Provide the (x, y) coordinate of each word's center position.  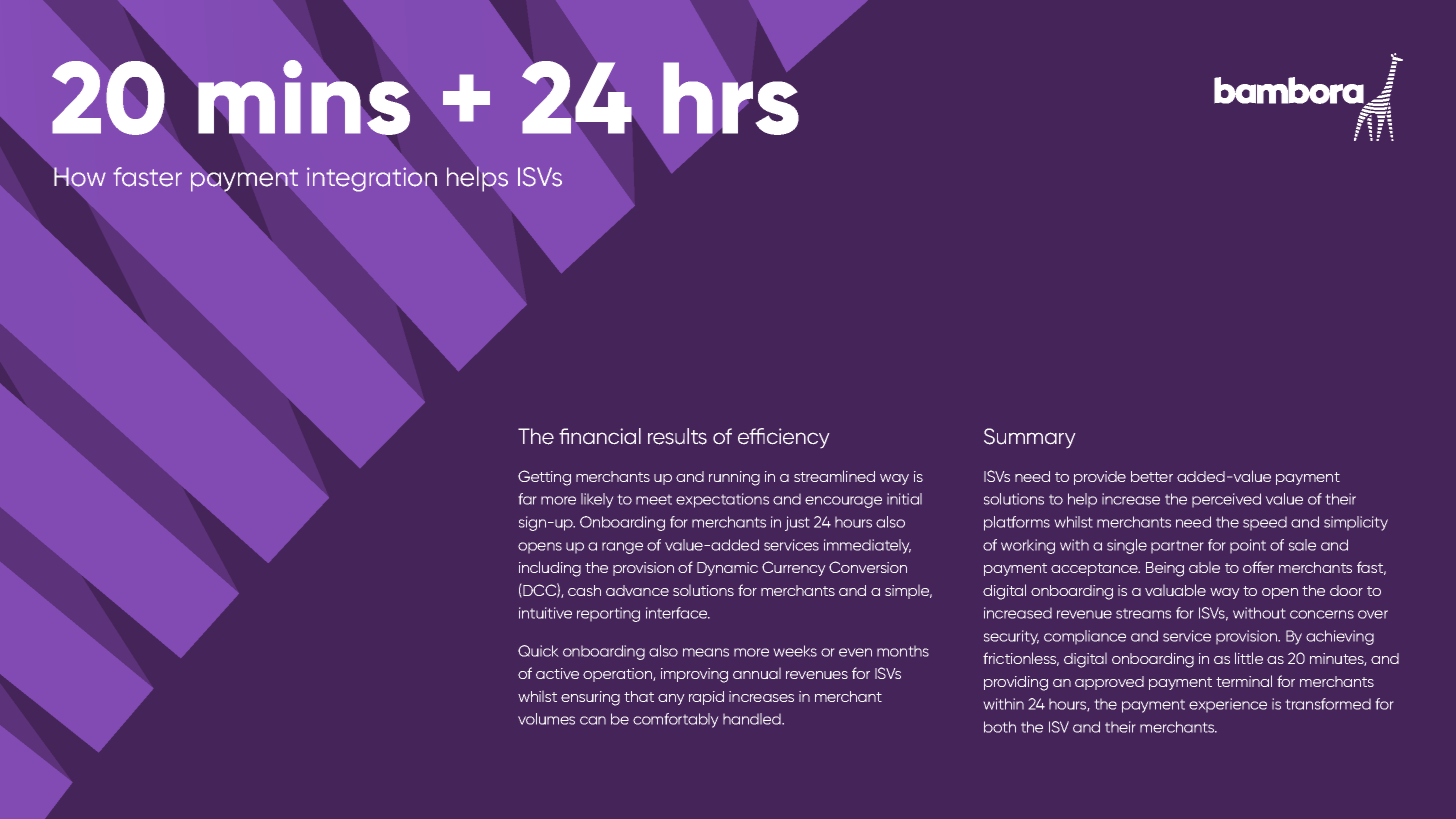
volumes (546, 719)
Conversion (868, 567)
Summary (1029, 438)
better (1152, 476)
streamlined (834, 476)
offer (1258, 567)
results (677, 436)
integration (372, 179)
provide (1100, 478)
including (550, 569)
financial (600, 436)
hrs (731, 98)
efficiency (783, 438)
